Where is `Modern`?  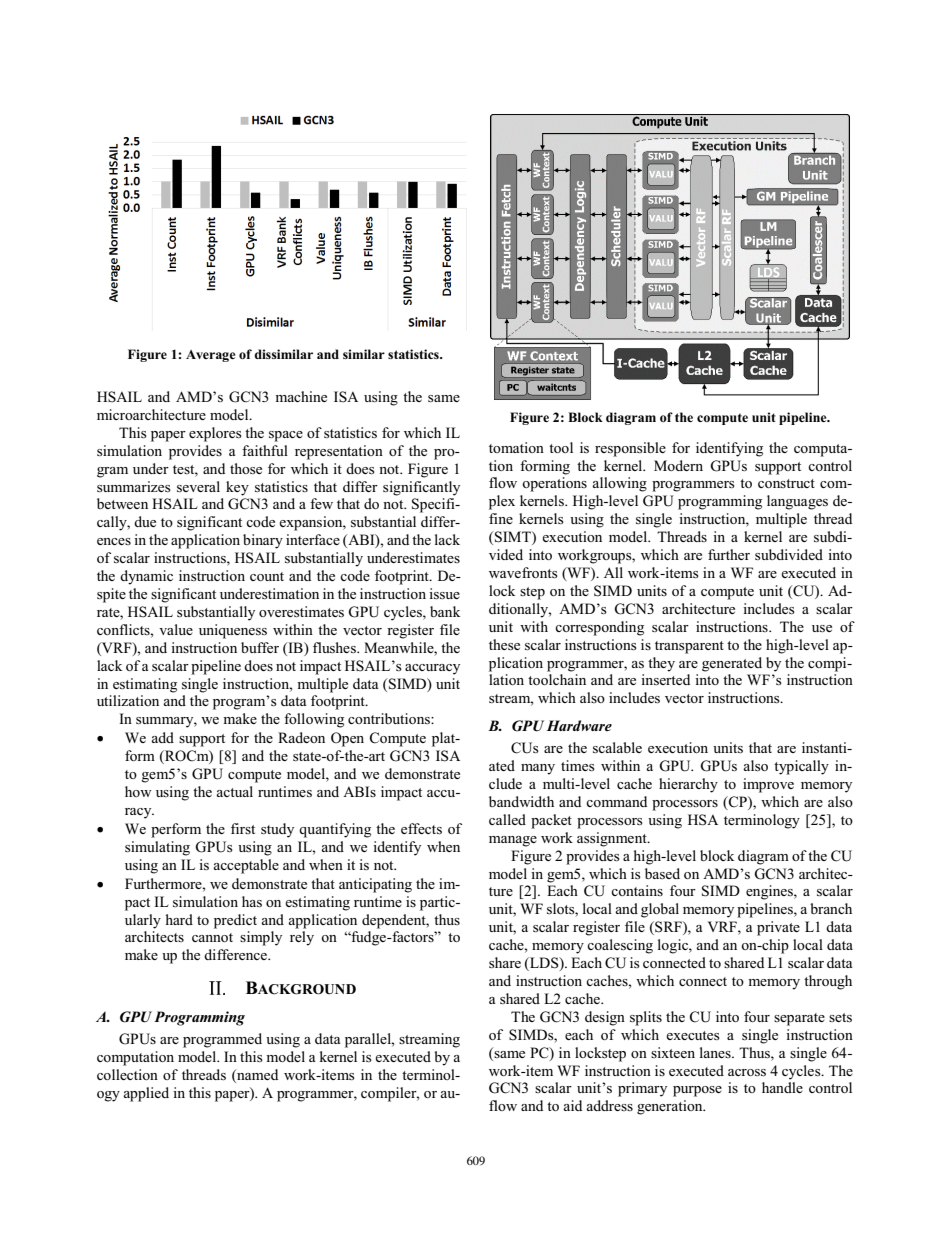 Modern is located at coordinates (678, 465).
